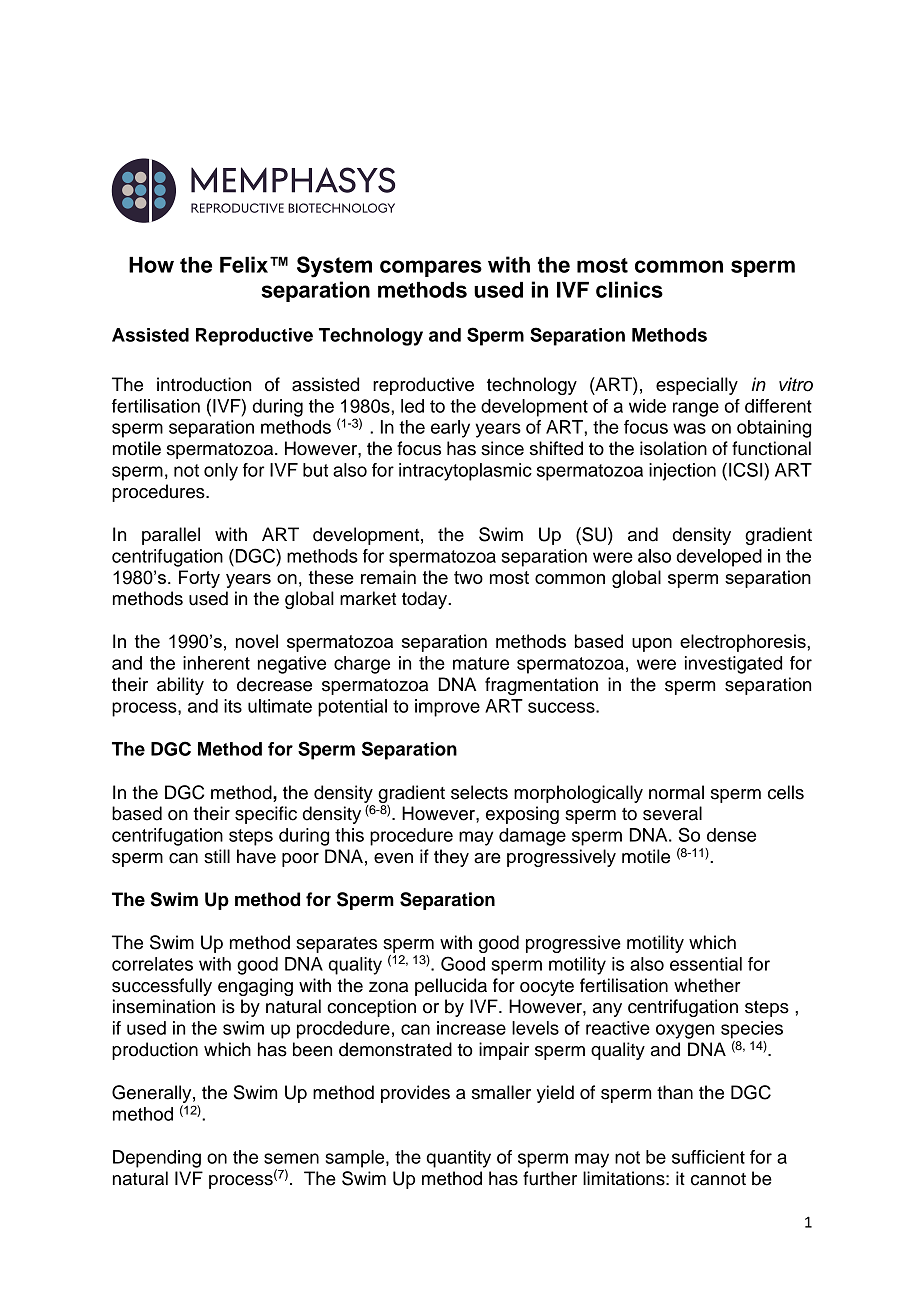  I want to click on improve, so click(447, 708).
